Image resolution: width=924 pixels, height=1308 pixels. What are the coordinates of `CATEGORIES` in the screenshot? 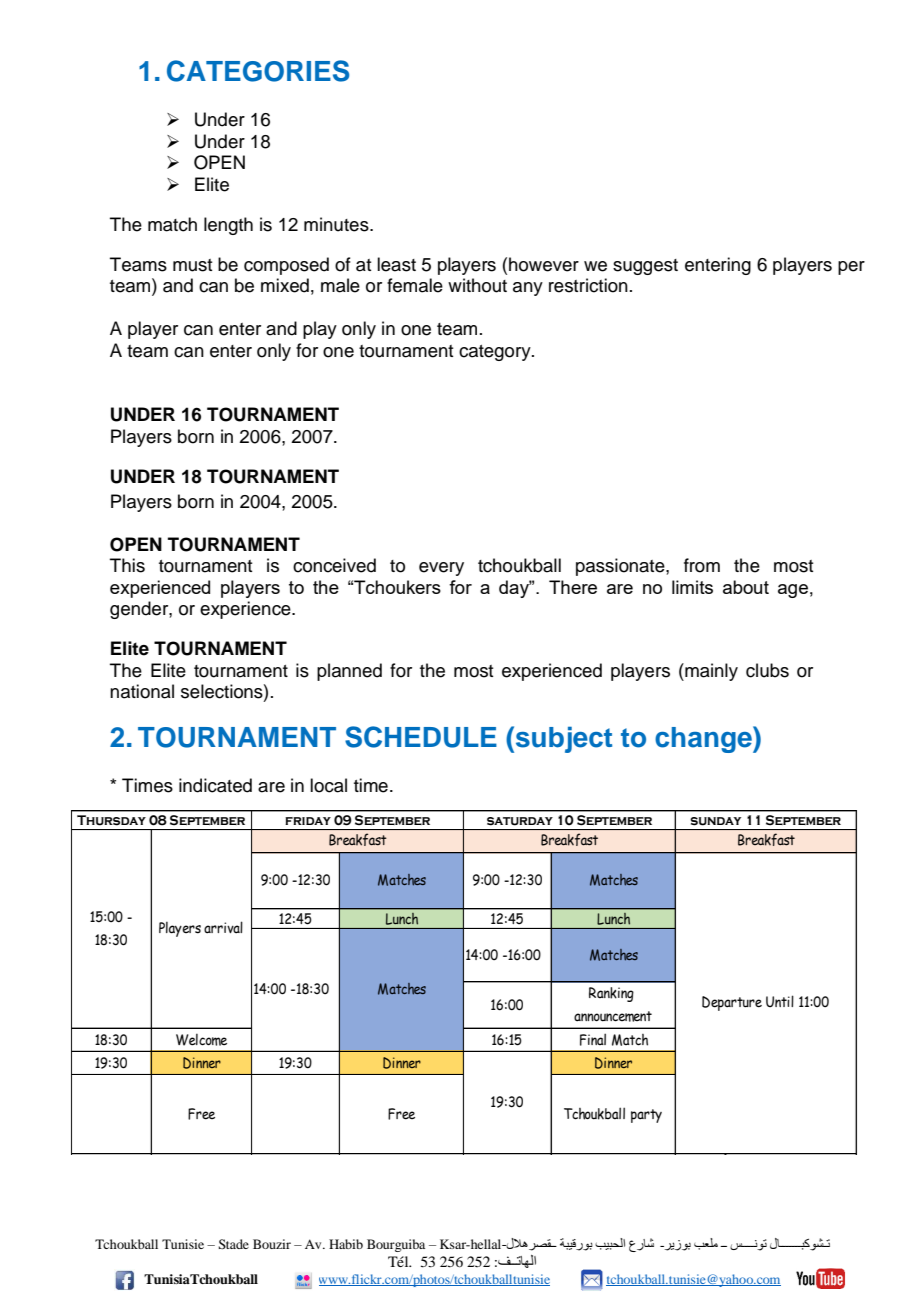 It's located at (258, 71).
